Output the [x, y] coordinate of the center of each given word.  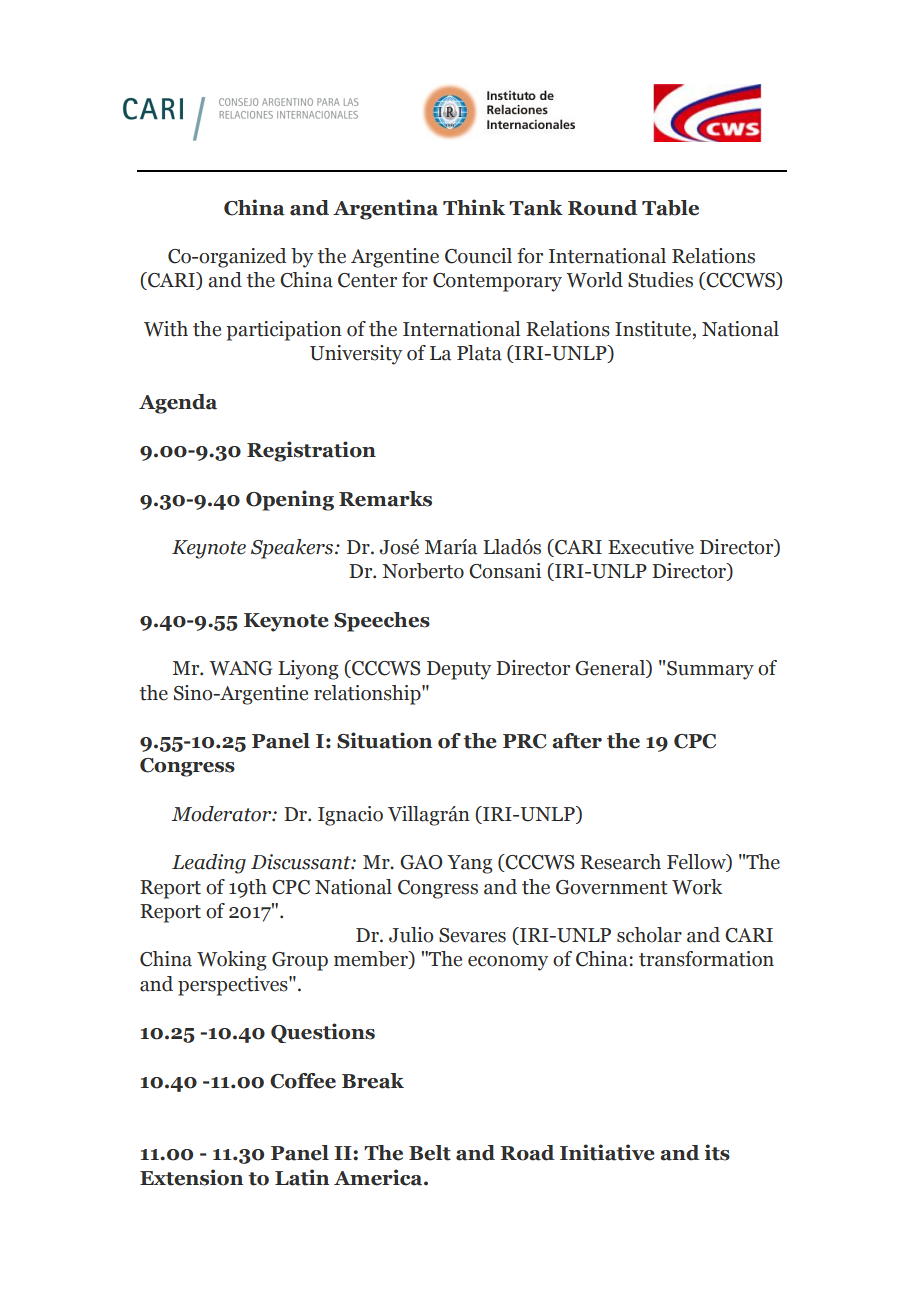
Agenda [178, 404]
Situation [384, 740]
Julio [411, 935]
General [611, 669]
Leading [209, 864]
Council [478, 256]
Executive [651, 547]
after [577, 741]
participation [284, 331]
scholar [649, 935]
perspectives [234, 986]
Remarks [385, 499]
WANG [240, 668]
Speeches [382, 622]
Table [670, 208]
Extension [191, 1177]
